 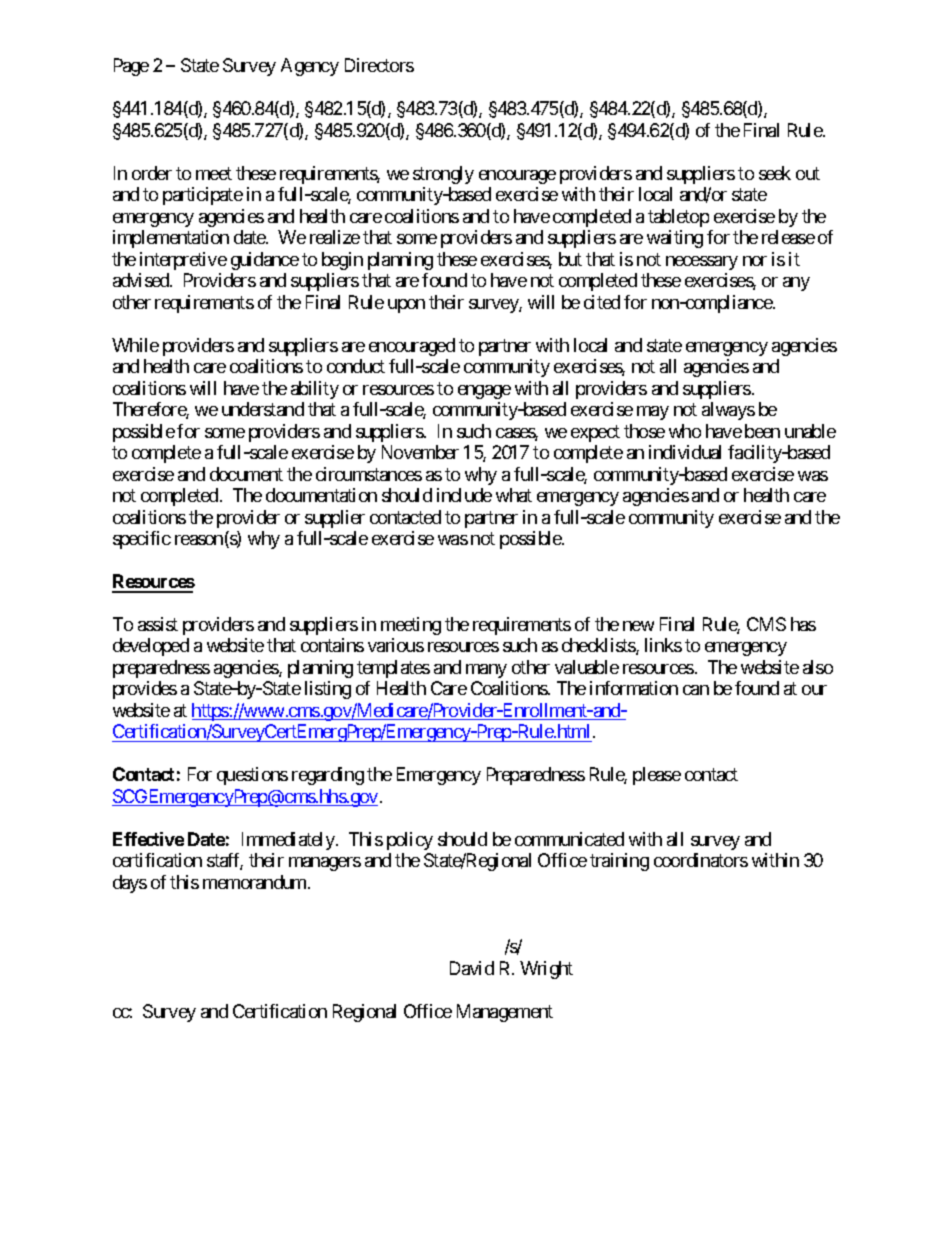 I want to click on seek, so click(x=775, y=173).
